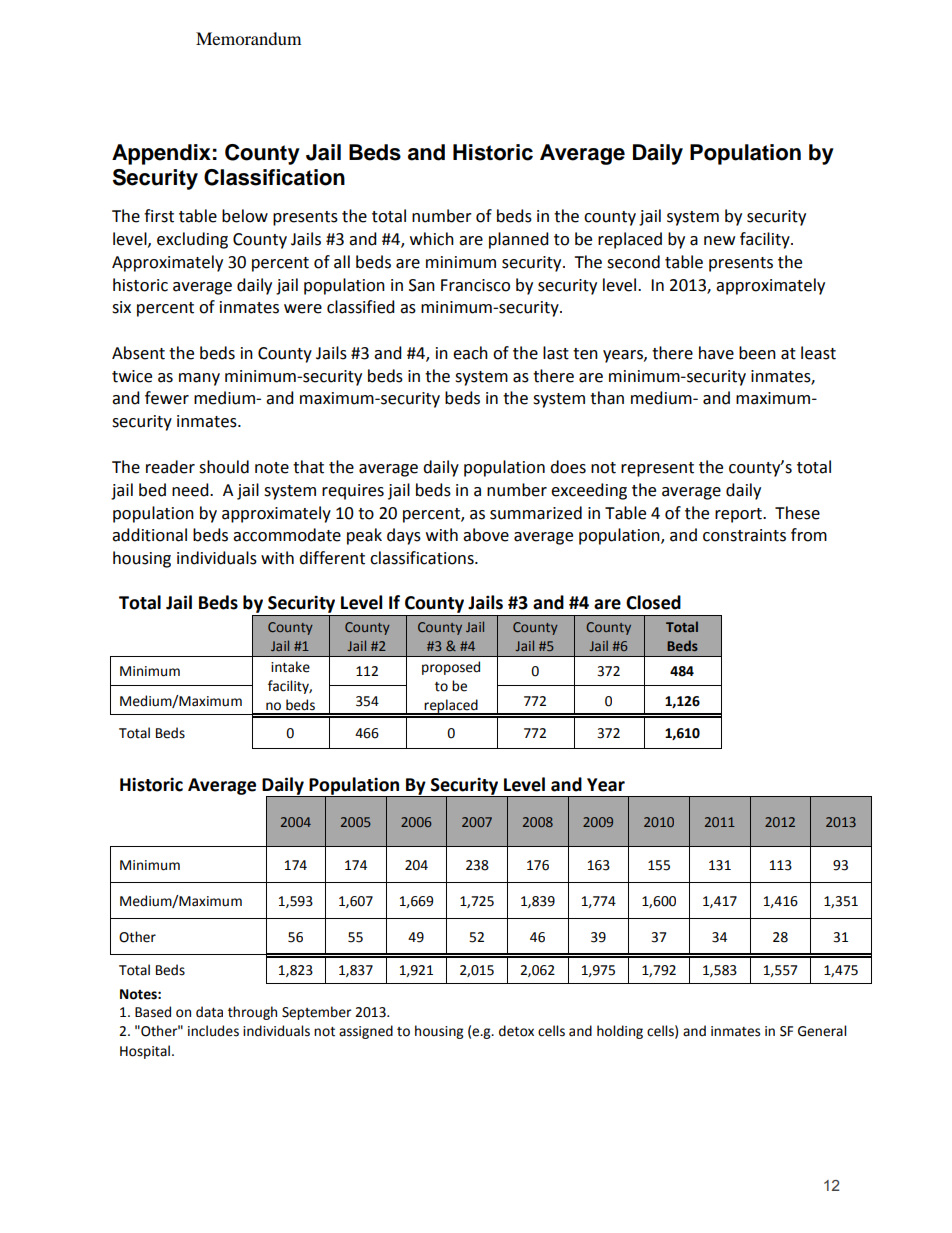  Describe the element at coordinates (432, 239) in the page. I see `which` at that location.
